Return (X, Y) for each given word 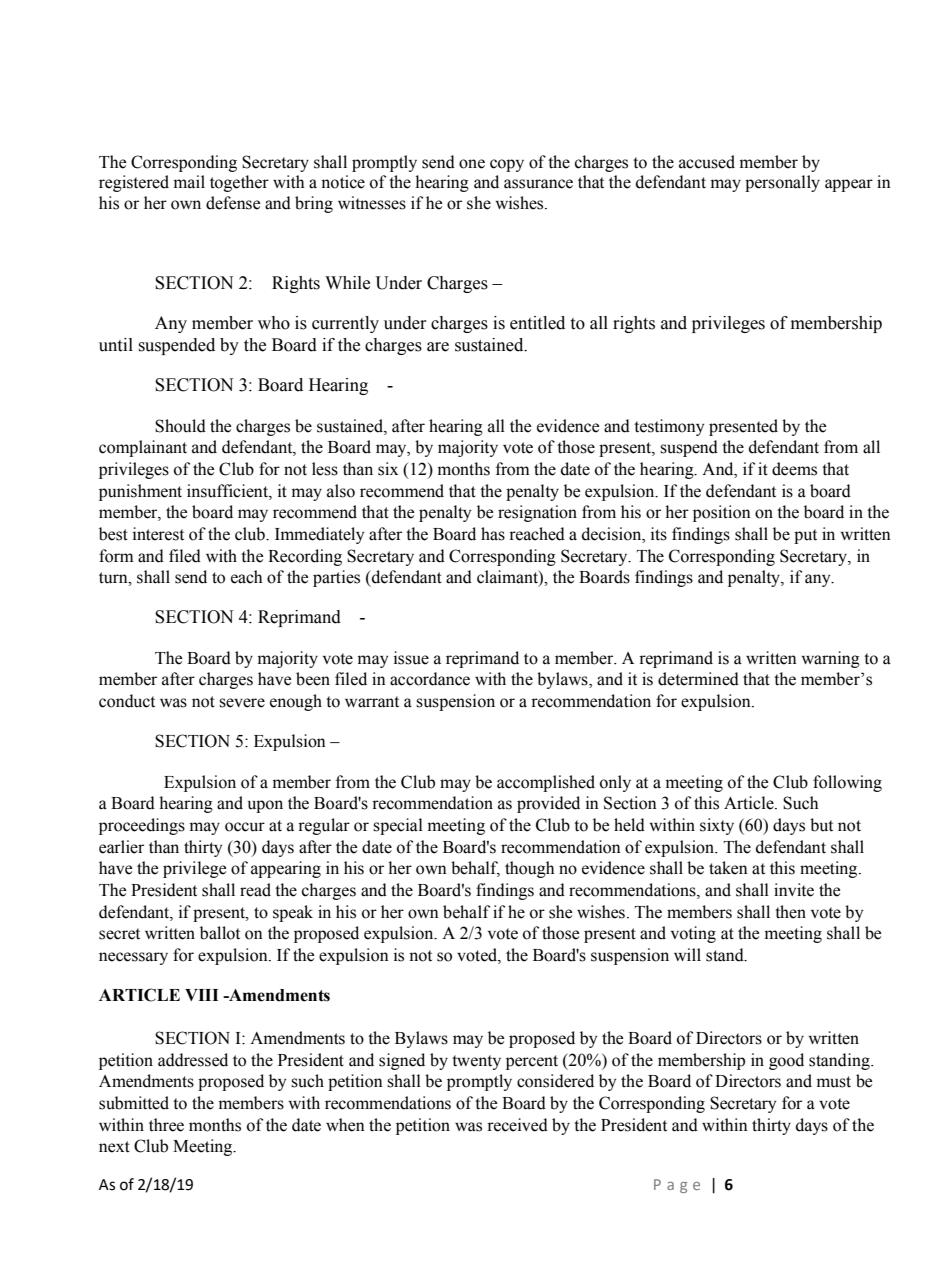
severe (242, 703)
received (517, 1125)
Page (677, 1186)
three (166, 1125)
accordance (430, 679)
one (472, 164)
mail (189, 182)
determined (698, 679)
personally (782, 183)
